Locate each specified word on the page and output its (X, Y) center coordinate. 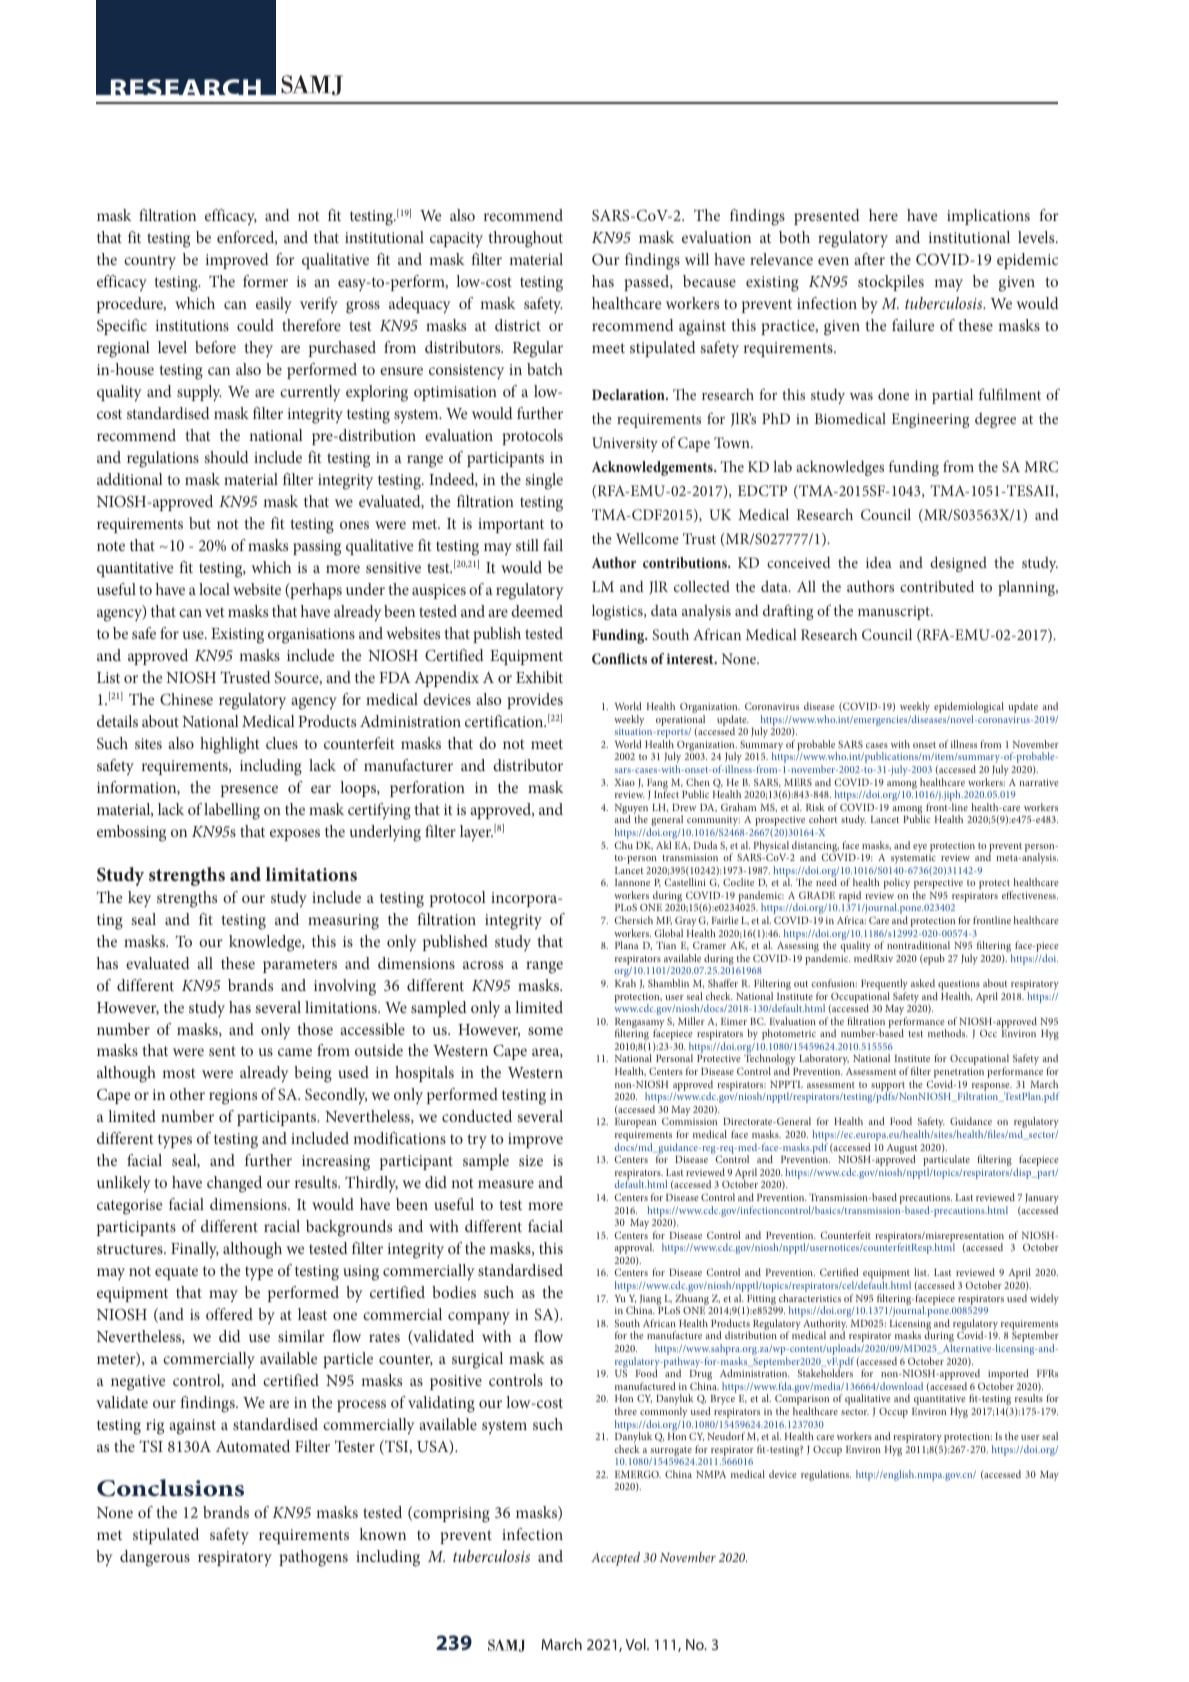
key (139, 899)
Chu (624, 845)
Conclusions (170, 1488)
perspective (938, 885)
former (265, 281)
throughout (526, 239)
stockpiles (891, 283)
